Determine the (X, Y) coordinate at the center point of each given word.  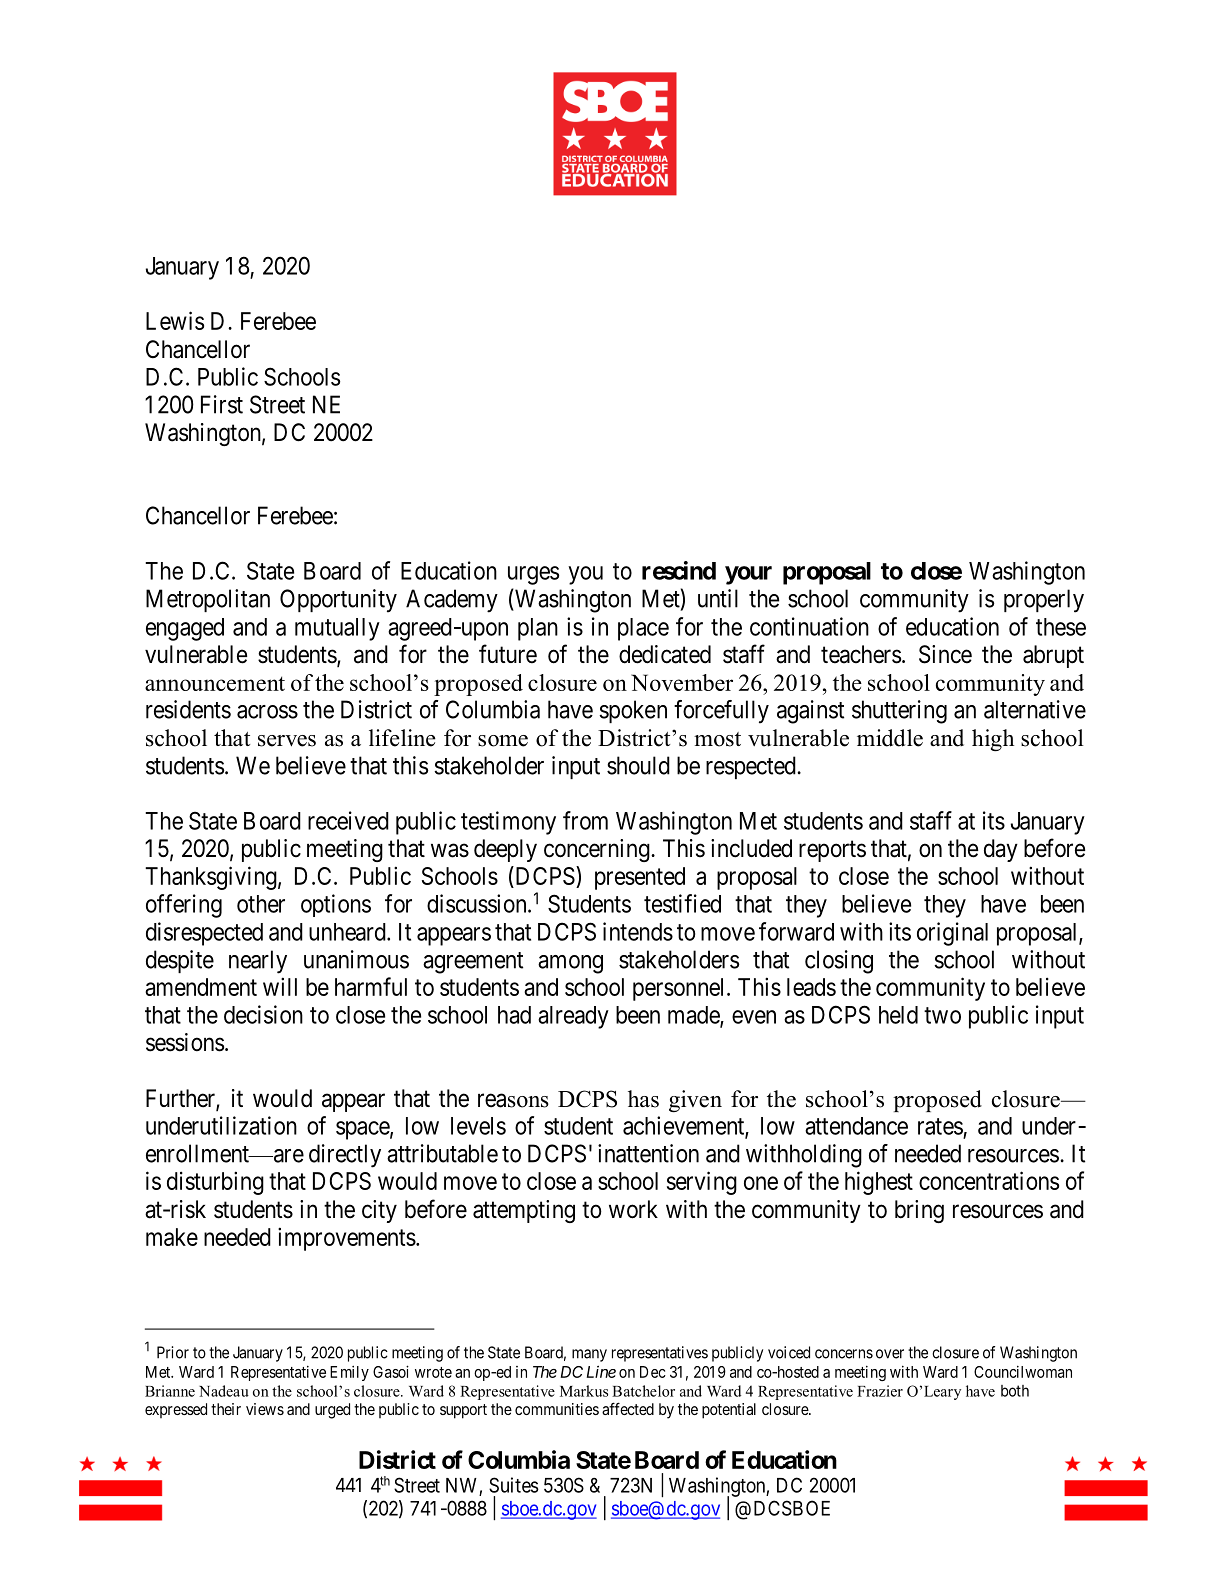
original (952, 934)
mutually (337, 629)
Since (945, 654)
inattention (648, 1153)
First (222, 404)
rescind (679, 570)
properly (1044, 601)
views (265, 1409)
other (261, 904)
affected (628, 1408)
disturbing (215, 1183)
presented (640, 878)
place (643, 629)
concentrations (989, 1180)
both (1015, 1391)
